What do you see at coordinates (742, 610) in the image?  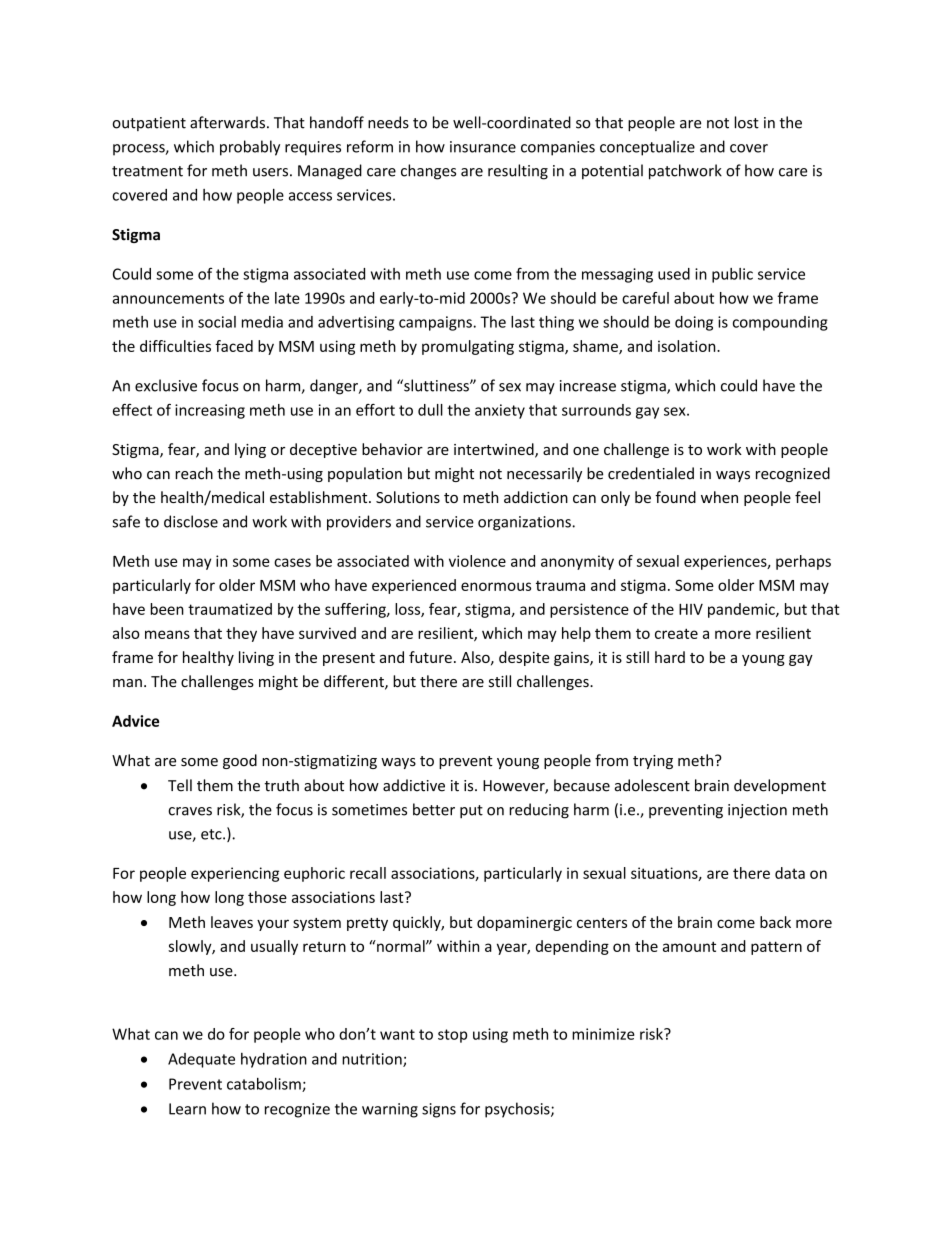 I see `pandemic` at bounding box center [742, 610].
